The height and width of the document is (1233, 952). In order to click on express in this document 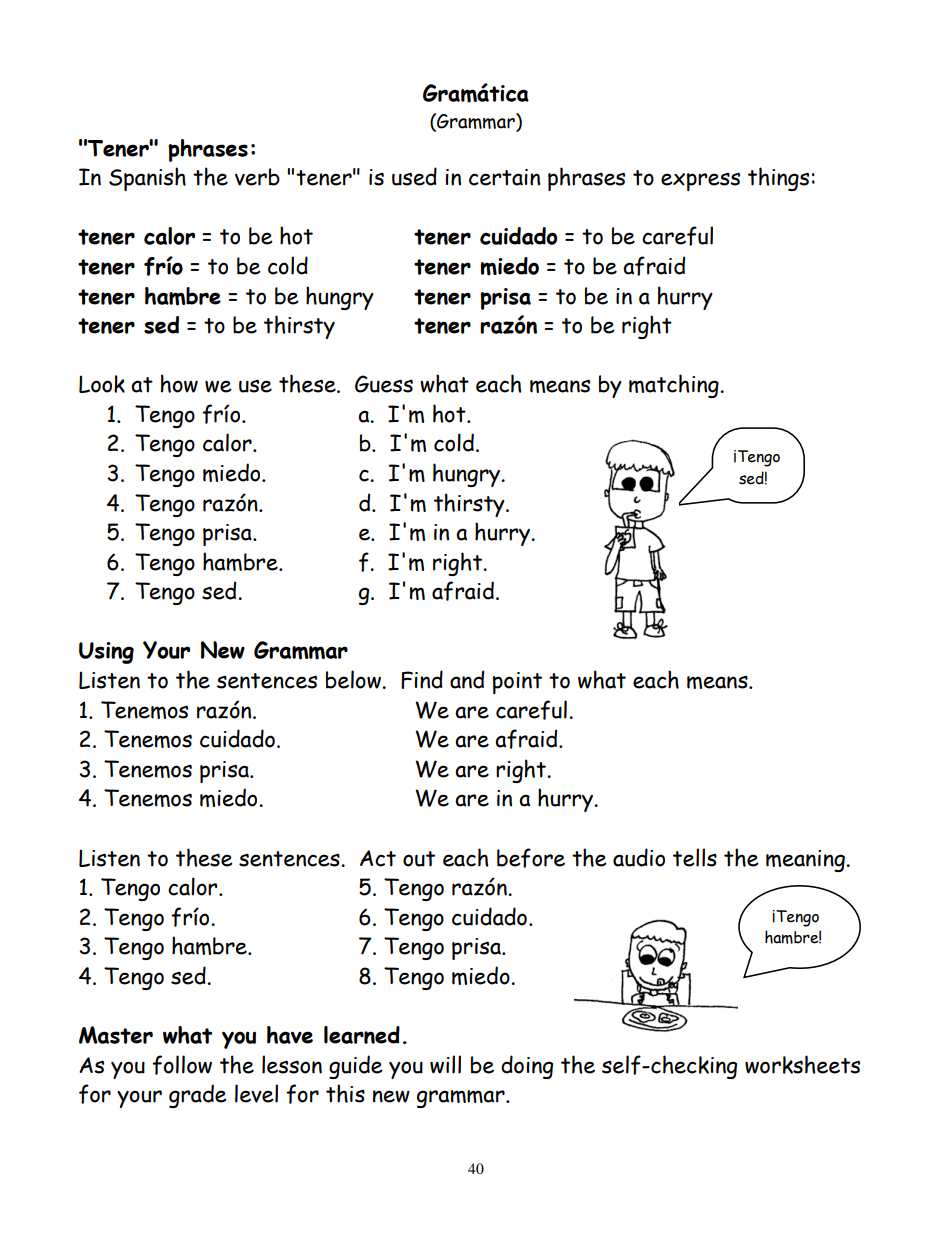, I will do `click(700, 181)`.
